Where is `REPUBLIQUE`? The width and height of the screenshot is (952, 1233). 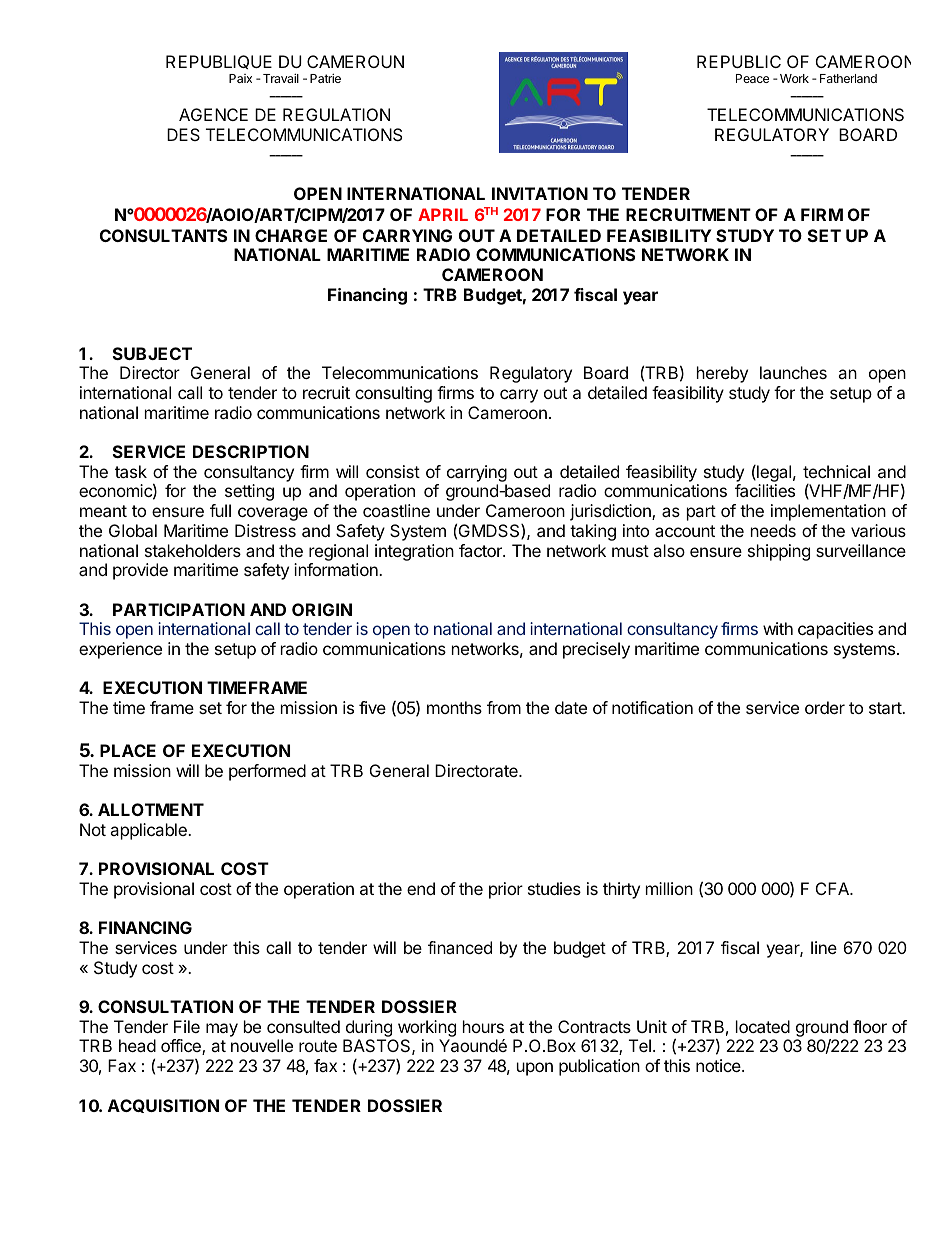
REPUBLIQUE is located at coordinates (219, 62).
